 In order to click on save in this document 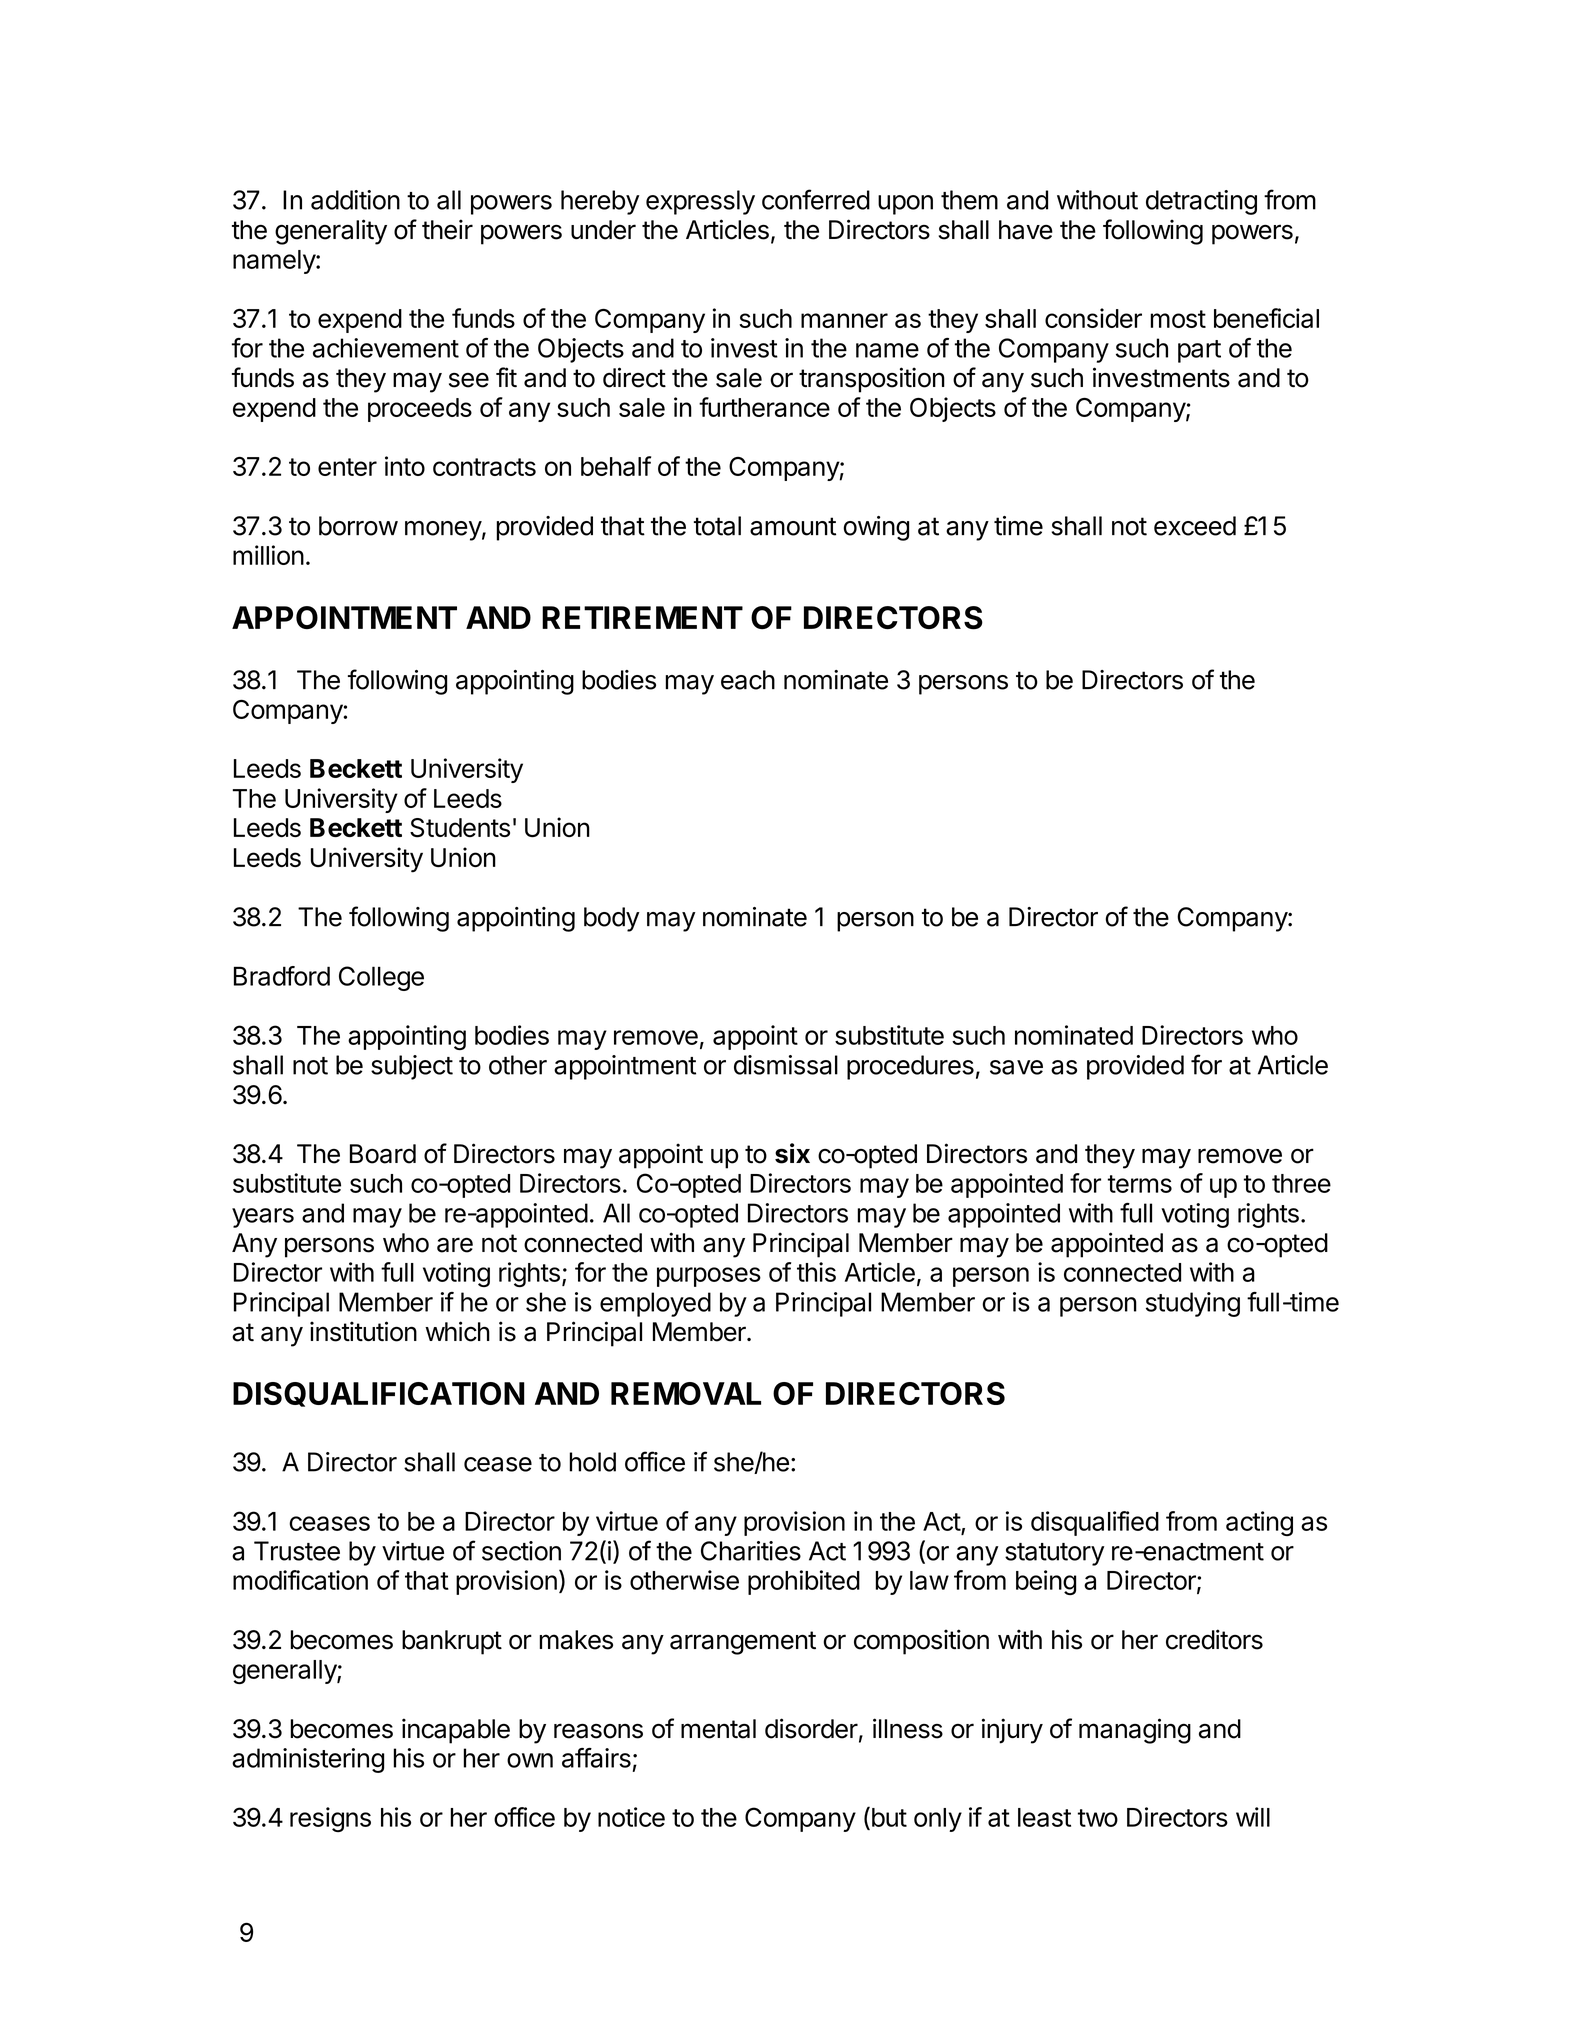, I will do `click(1016, 1067)`.
